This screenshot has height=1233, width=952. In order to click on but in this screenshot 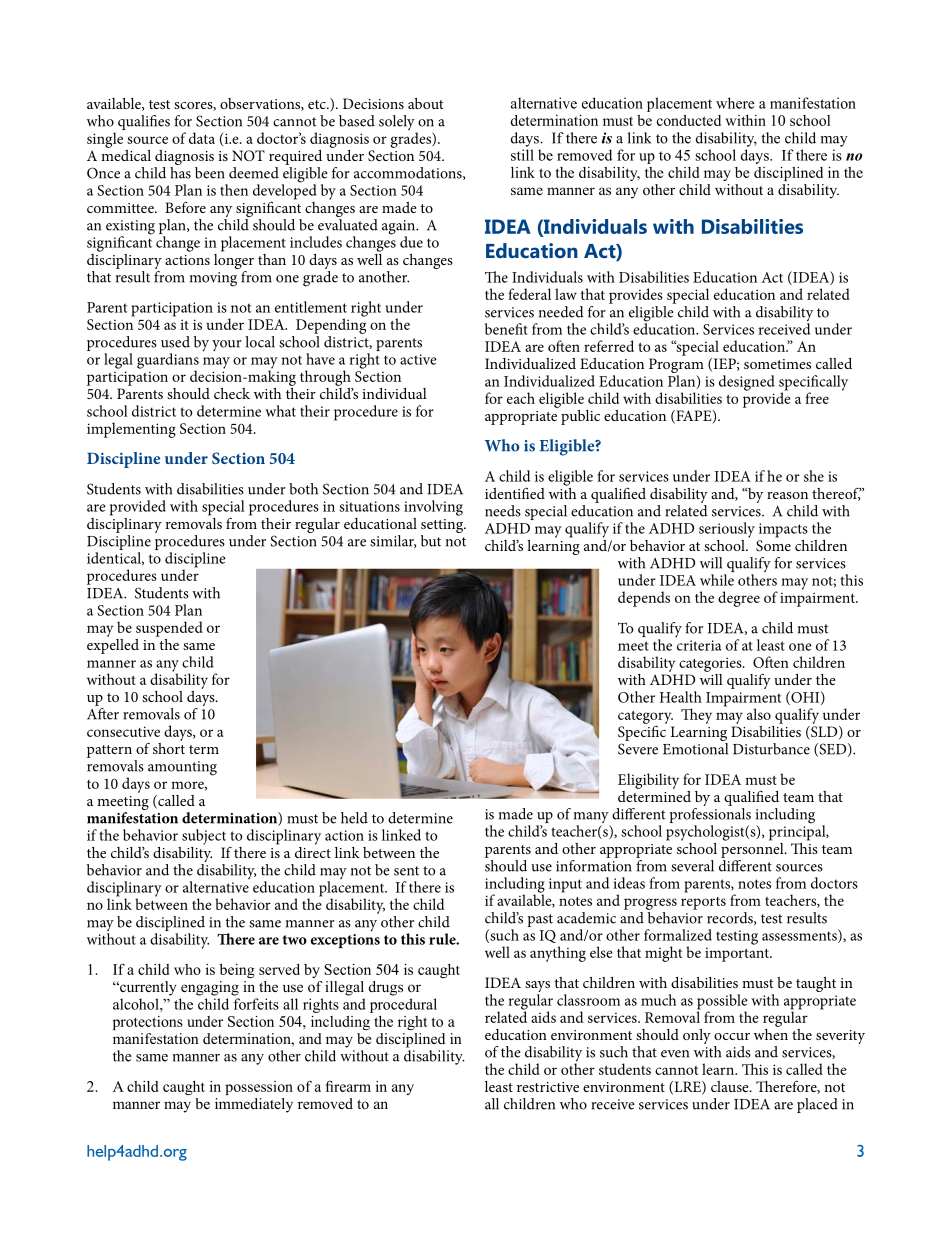, I will do `click(431, 541)`.
